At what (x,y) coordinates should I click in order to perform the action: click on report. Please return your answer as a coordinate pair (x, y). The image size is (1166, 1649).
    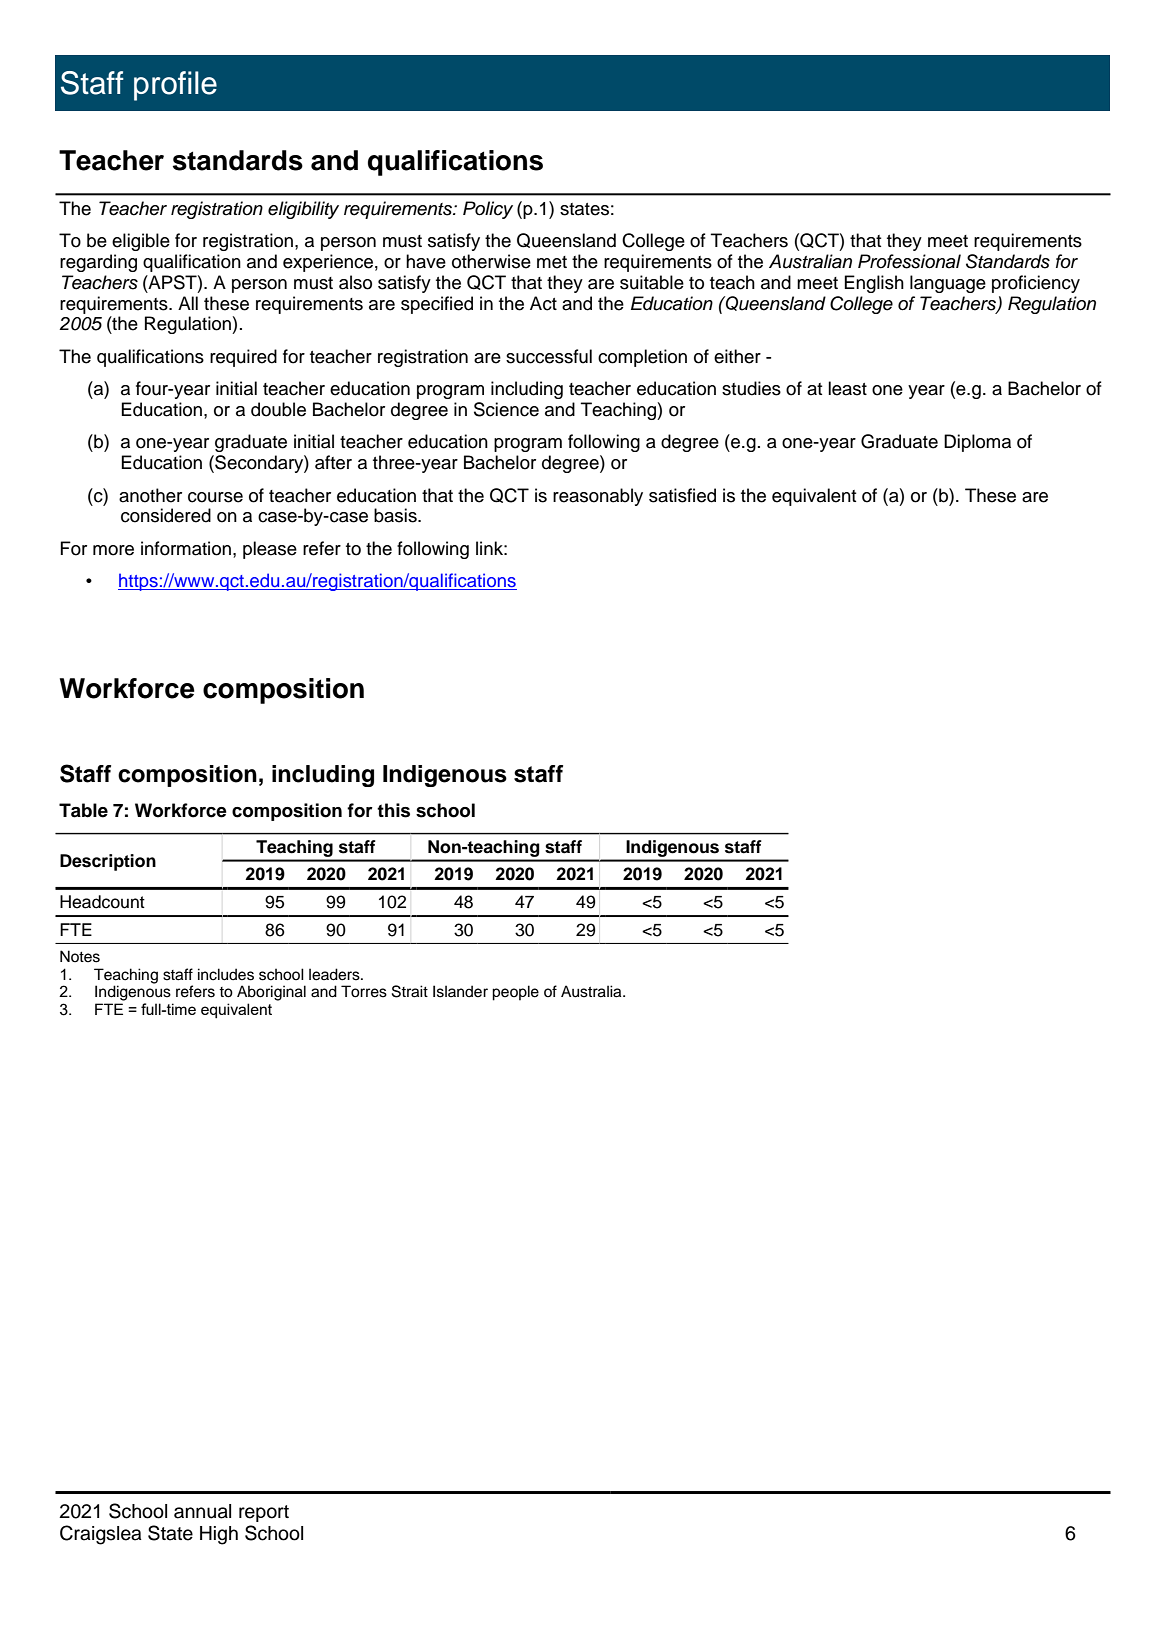
    Looking at the image, I should click on (264, 1513).
